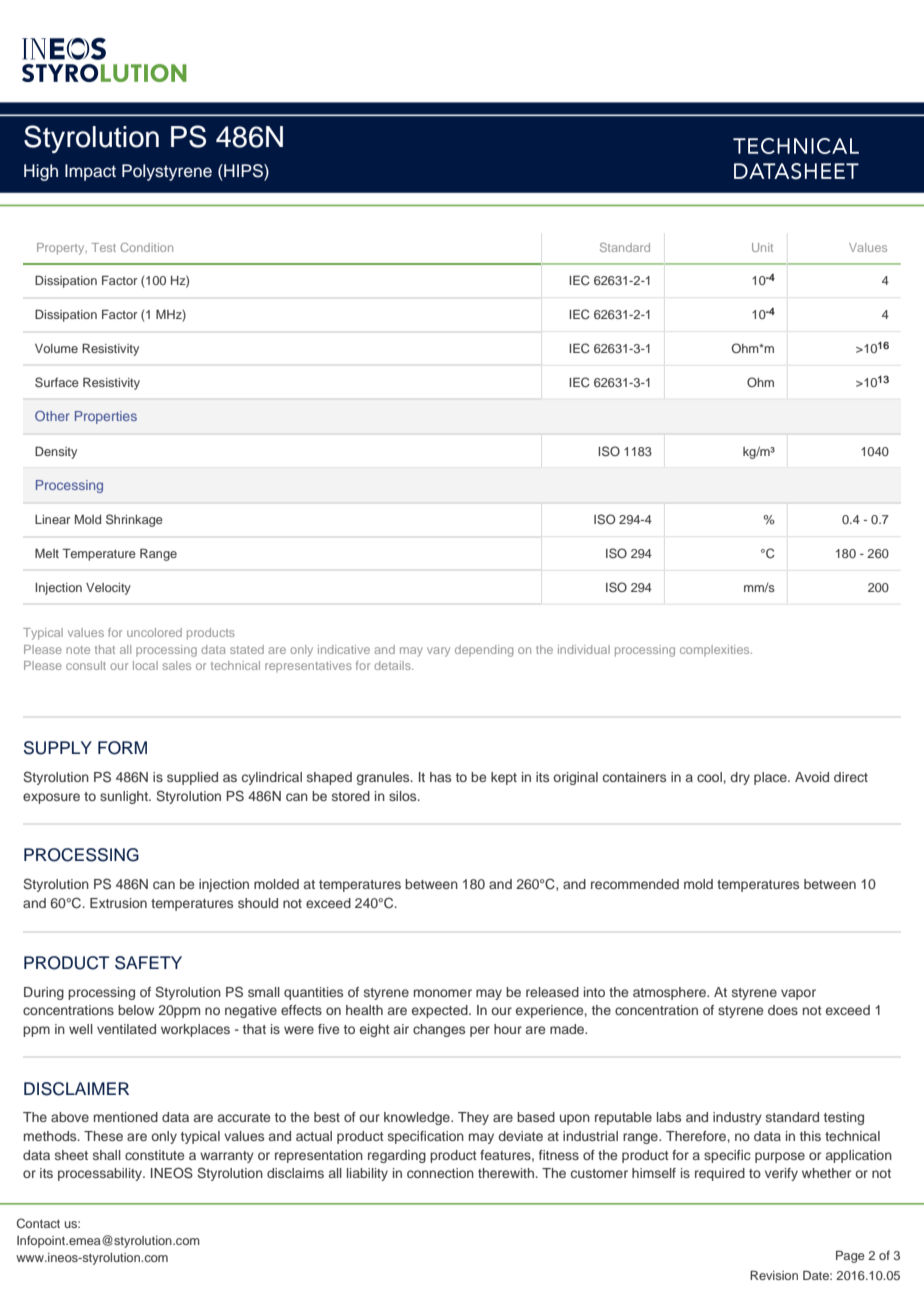 The height and width of the page is (1308, 924). What do you see at coordinates (440, 777) in the page?
I see `has` at bounding box center [440, 777].
